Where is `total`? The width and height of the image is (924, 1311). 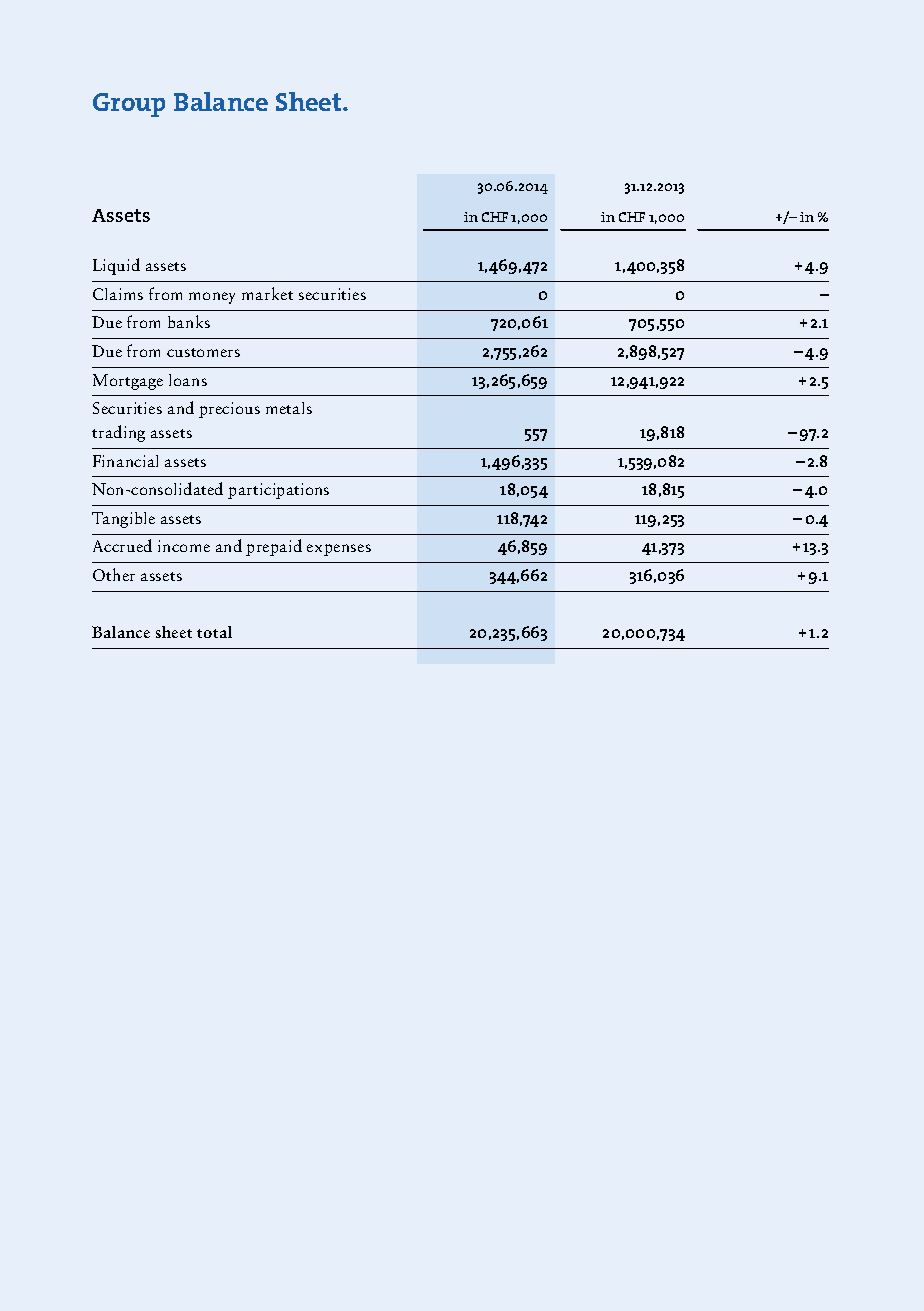
total is located at coordinates (214, 632).
